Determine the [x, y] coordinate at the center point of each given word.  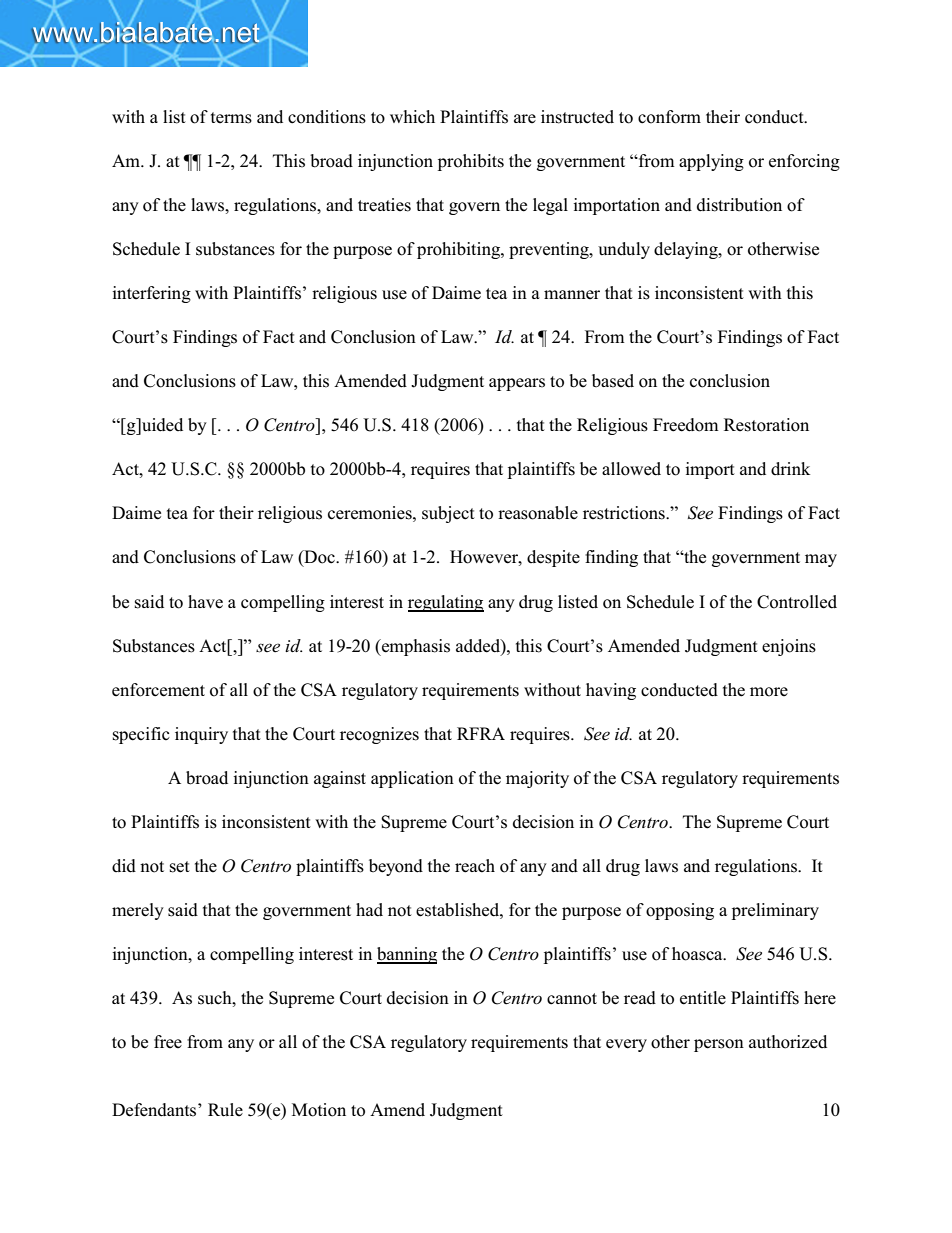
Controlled [797, 602]
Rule [225, 1110]
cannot [572, 999]
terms [231, 118]
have [205, 602]
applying [711, 162]
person [719, 1045]
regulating [446, 603]
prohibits [471, 162]
